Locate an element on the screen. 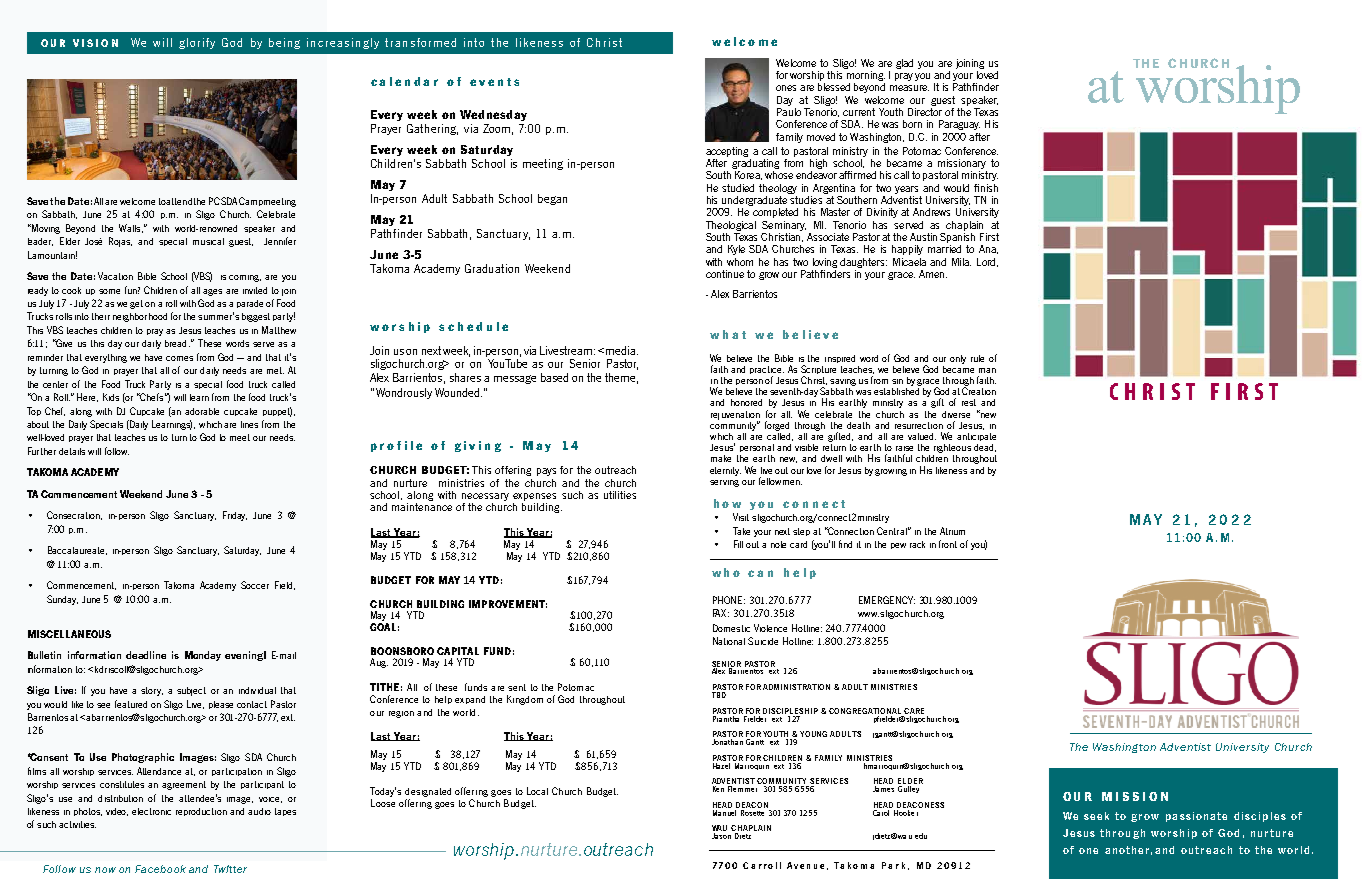 The height and width of the screenshot is (887, 1372). Monday is located at coordinates (203, 656).
